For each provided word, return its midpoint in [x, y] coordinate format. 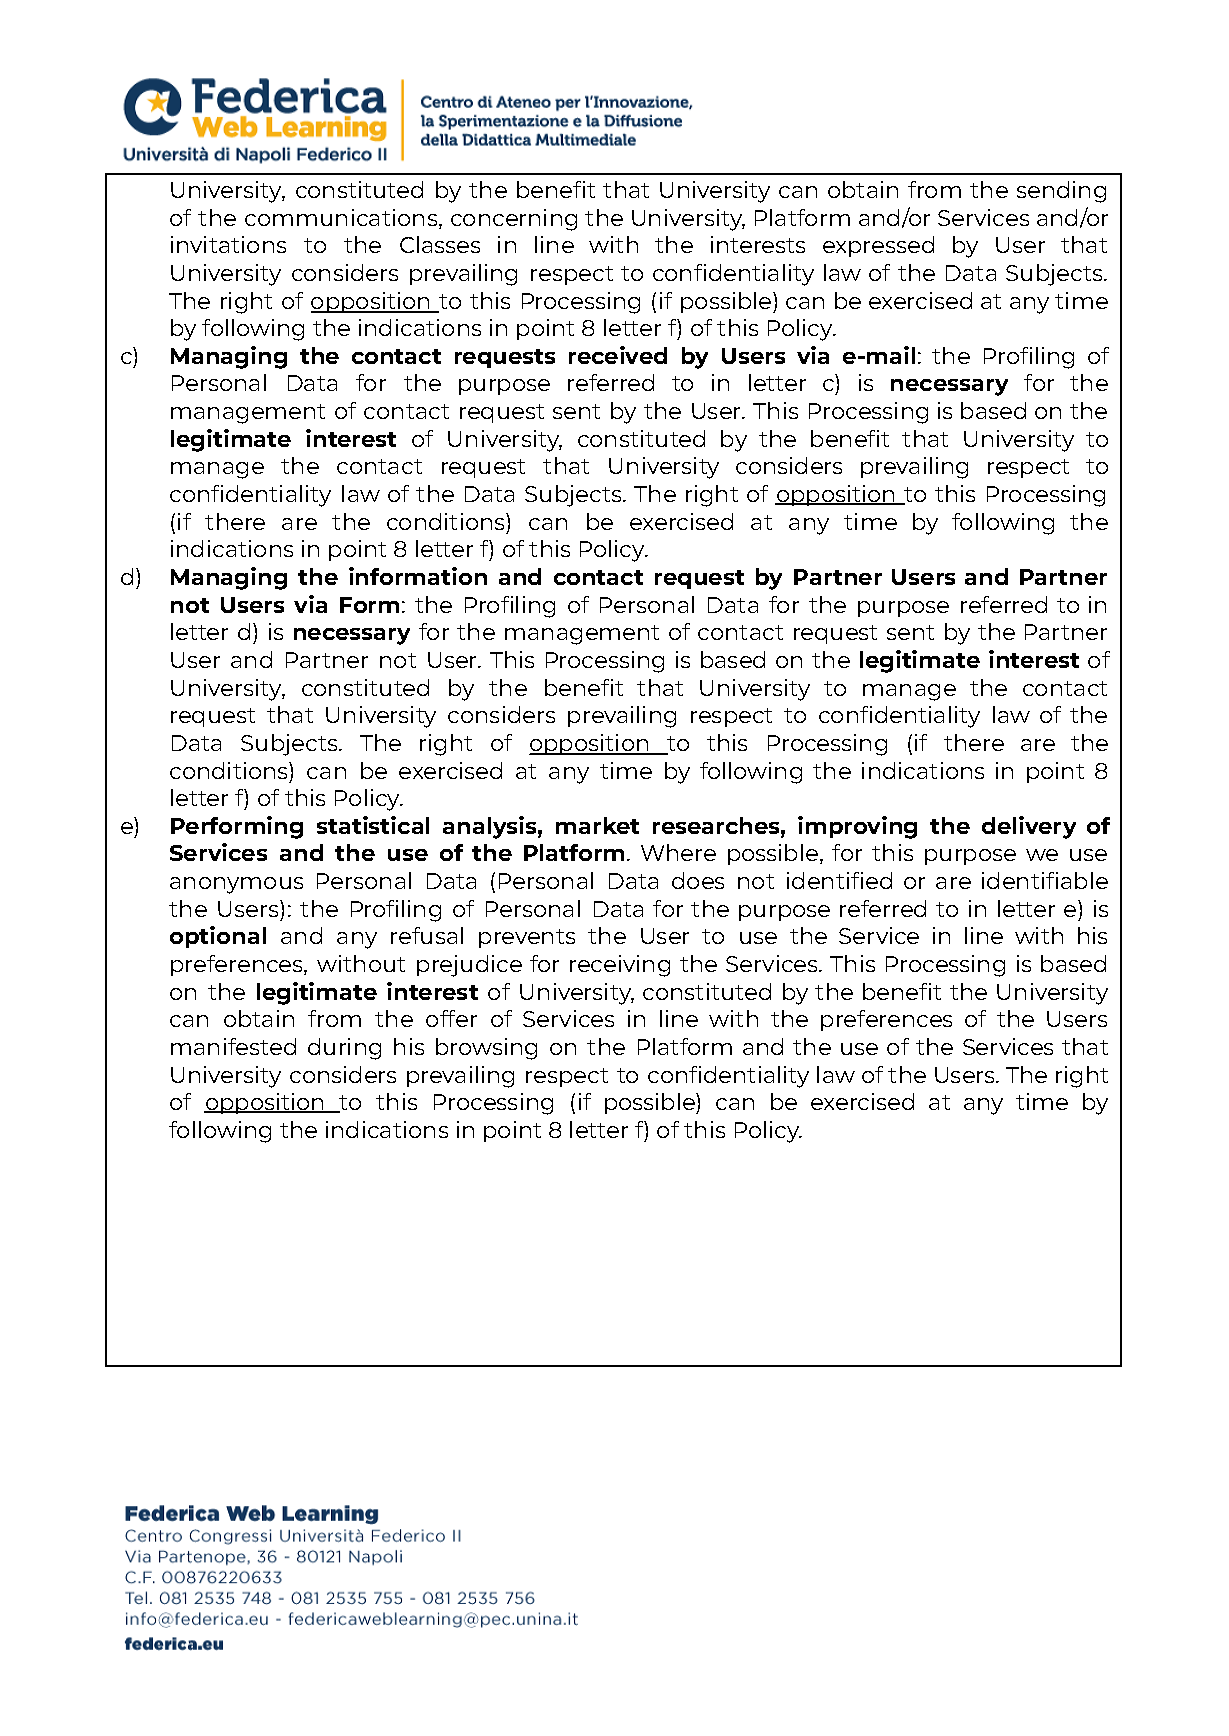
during [344, 1049]
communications [342, 219]
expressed [878, 246]
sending [1061, 192]
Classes [440, 244]
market [597, 825]
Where [678, 852]
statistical [373, 825]
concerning [514, 220]
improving [857, 827]
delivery [1029, 827]
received [618, 355]
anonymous [236, 885]
